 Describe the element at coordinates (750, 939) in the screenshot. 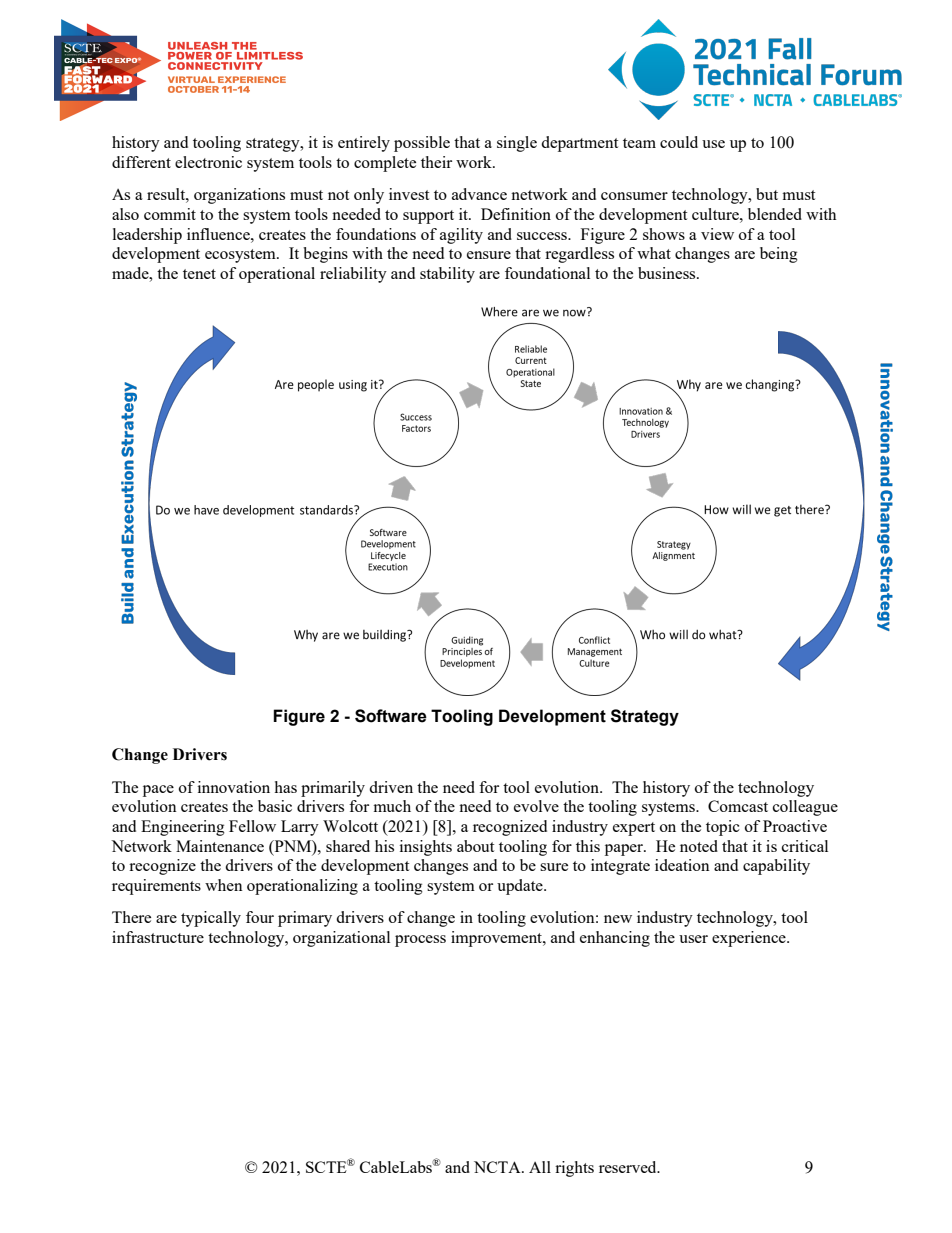

I see `experience` at that location.
